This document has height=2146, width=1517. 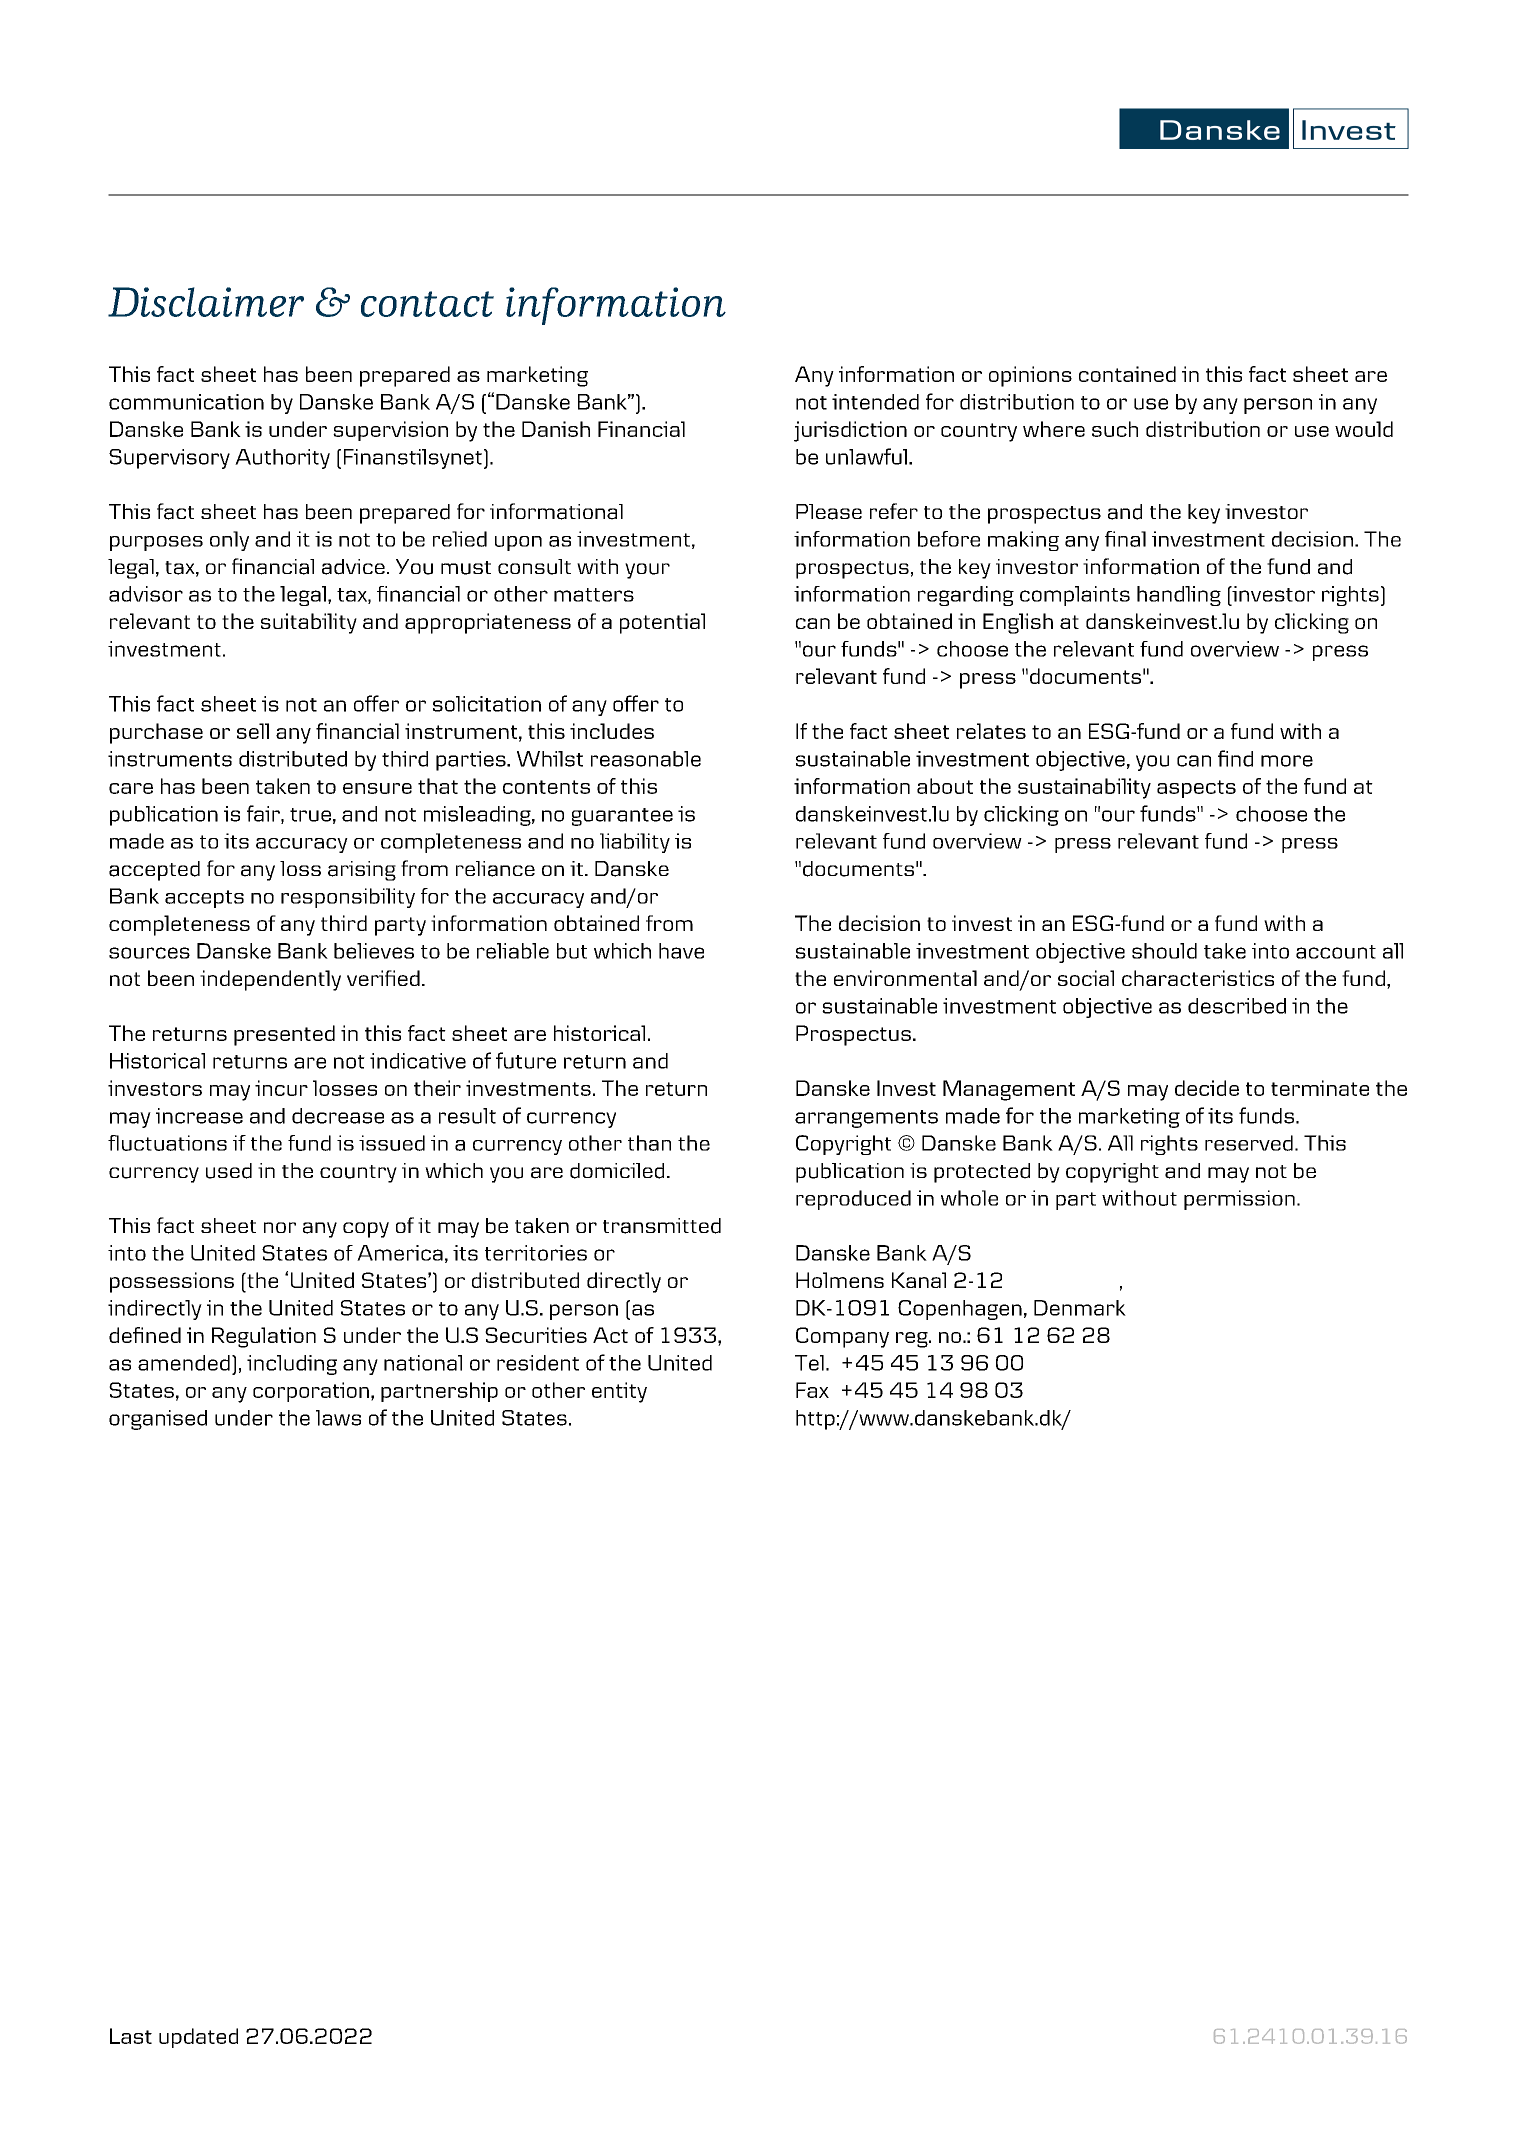 What do you see at coordinates (1164, 951) in the document?
I see `should` at bounding box center [1164, 951].
